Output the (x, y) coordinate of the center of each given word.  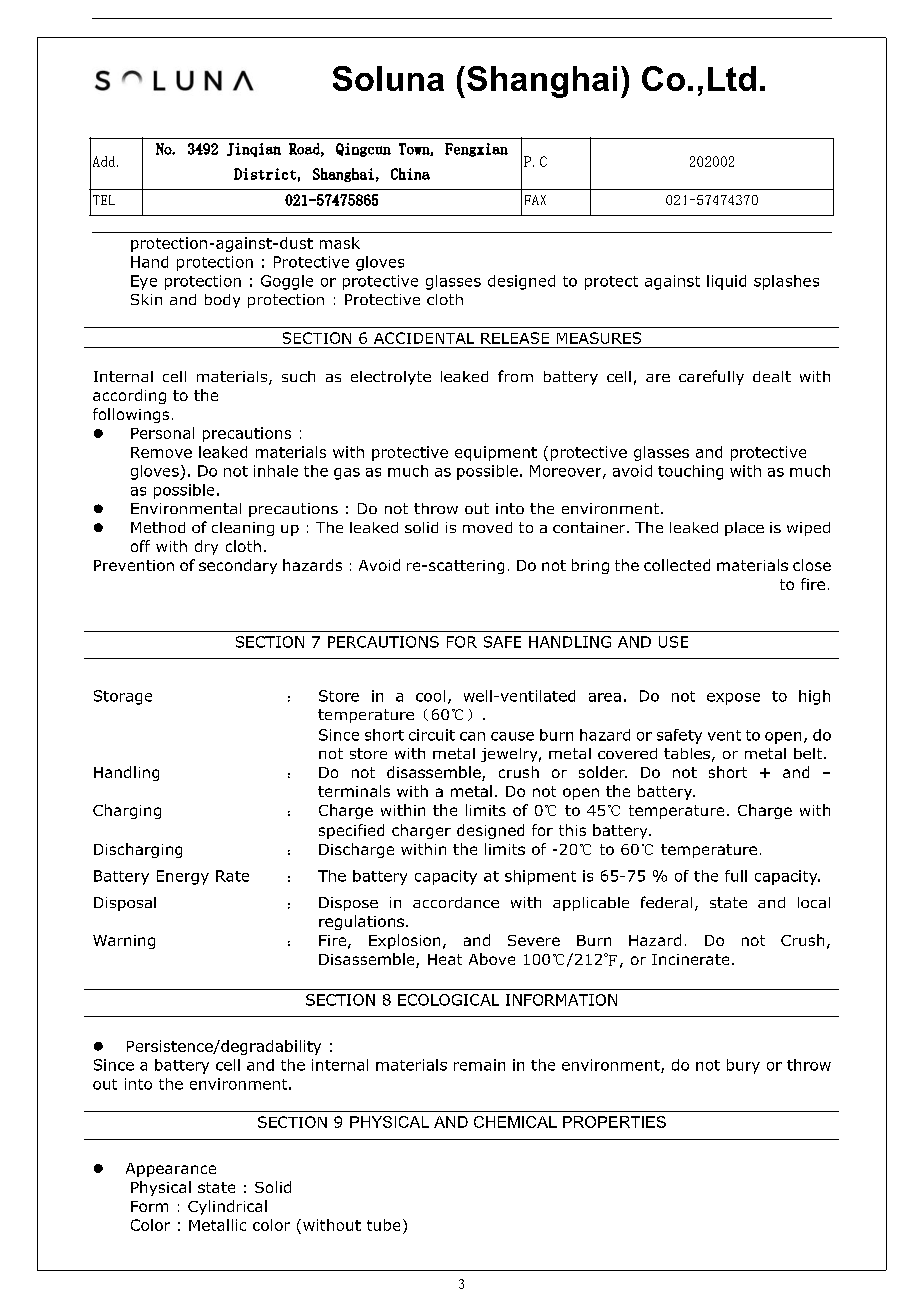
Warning (124, 942)
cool (430, 696)
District (265, 174)
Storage (123, 697)
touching (690, 472)
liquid (726, 282)
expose (733, 699)
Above (492, 959)
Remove (161, 452)
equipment (496, 453)
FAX (535, 200)
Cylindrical (227, 1207)
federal (666, 902)
